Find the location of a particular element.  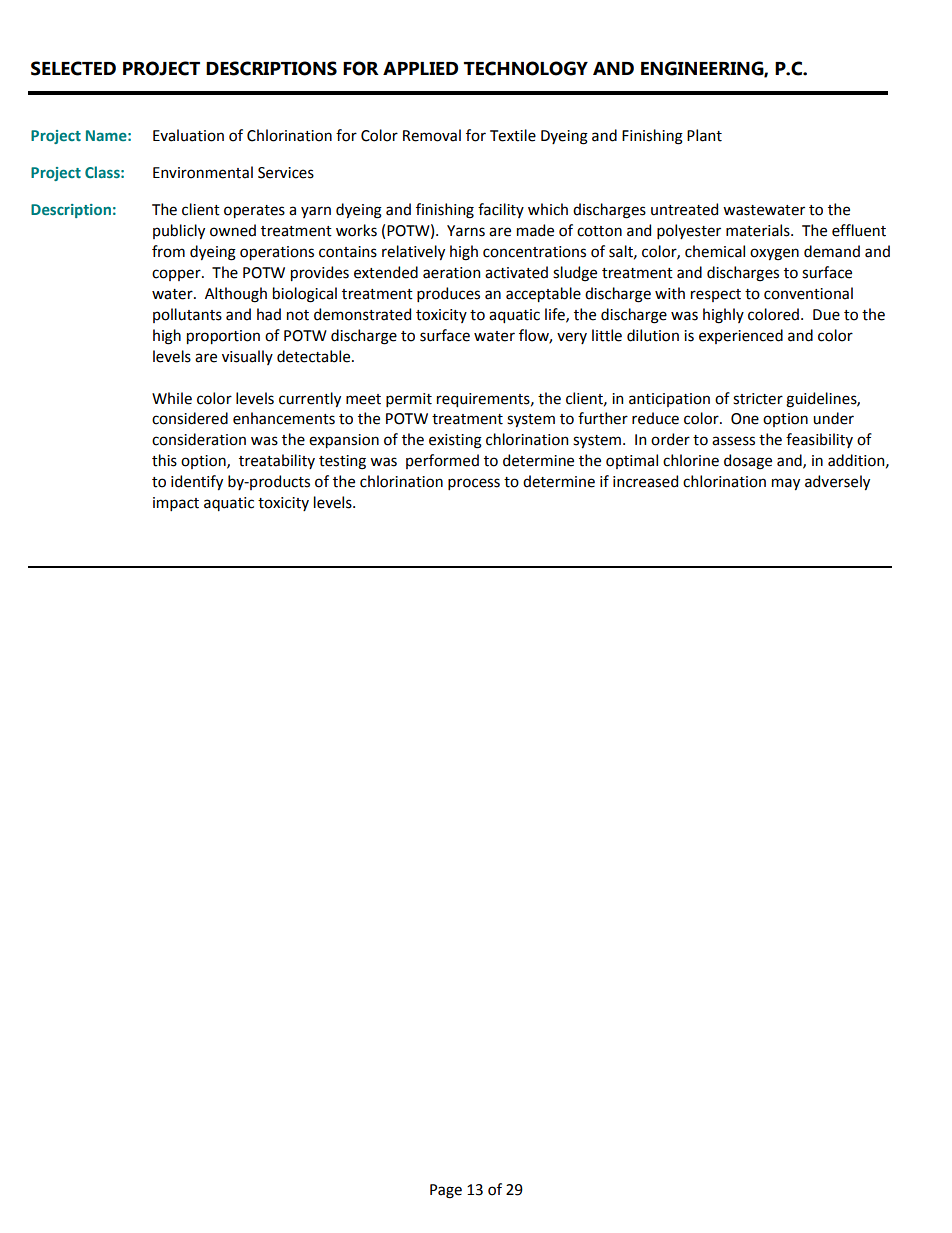

impact is located at coordinates (176, 504).
